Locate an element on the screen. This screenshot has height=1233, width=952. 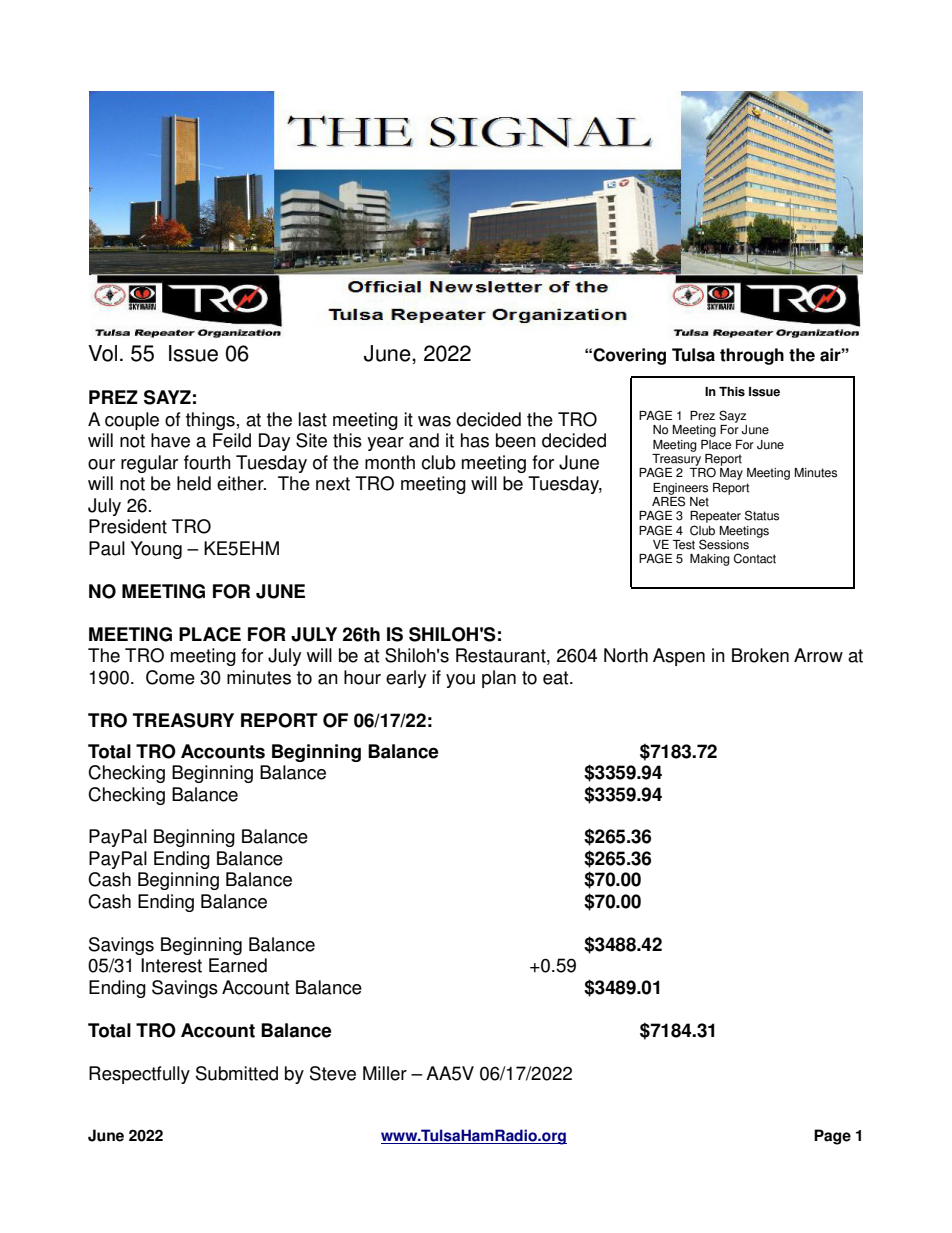
Respectfully is located at coordinates (139, 1075).
